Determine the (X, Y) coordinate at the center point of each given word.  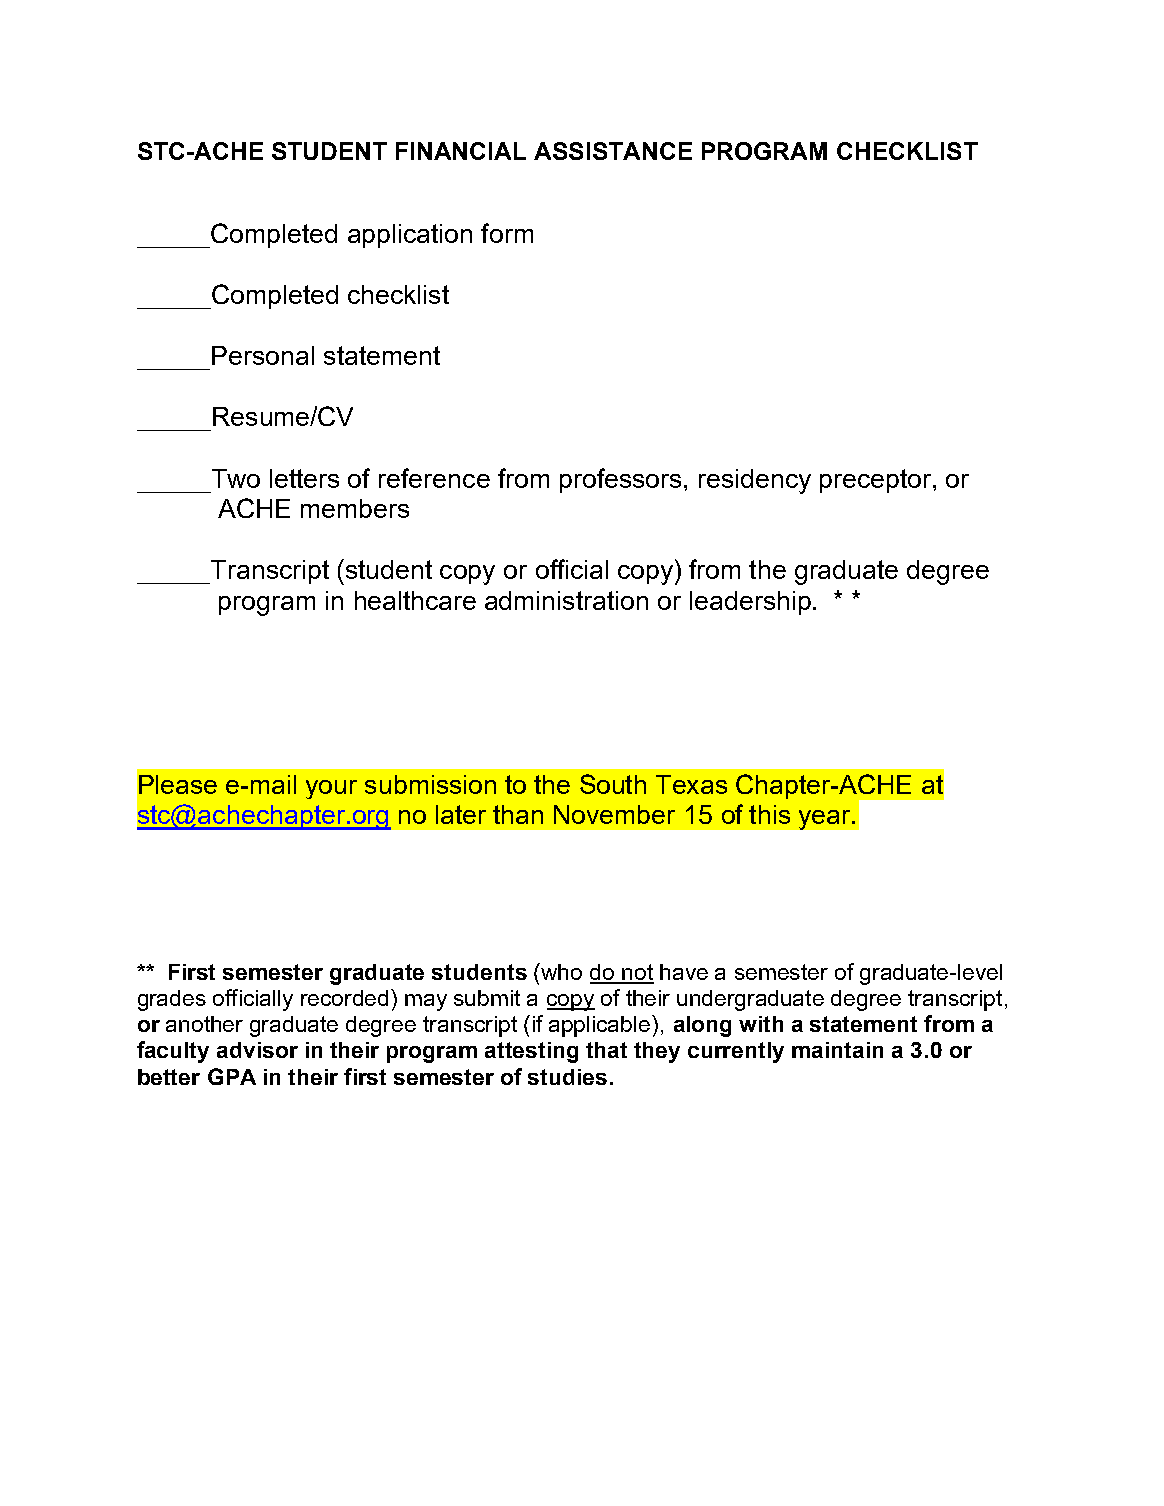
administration (566, 600)
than (518, 814)
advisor (257, 1050)
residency (755, 481)
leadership (750, 603)
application (410, 236)
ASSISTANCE (613, 151)
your (331, 789)
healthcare (415, 600)
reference (434, 478)
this (769, 814)
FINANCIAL (461, 151)
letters (304, 478)
